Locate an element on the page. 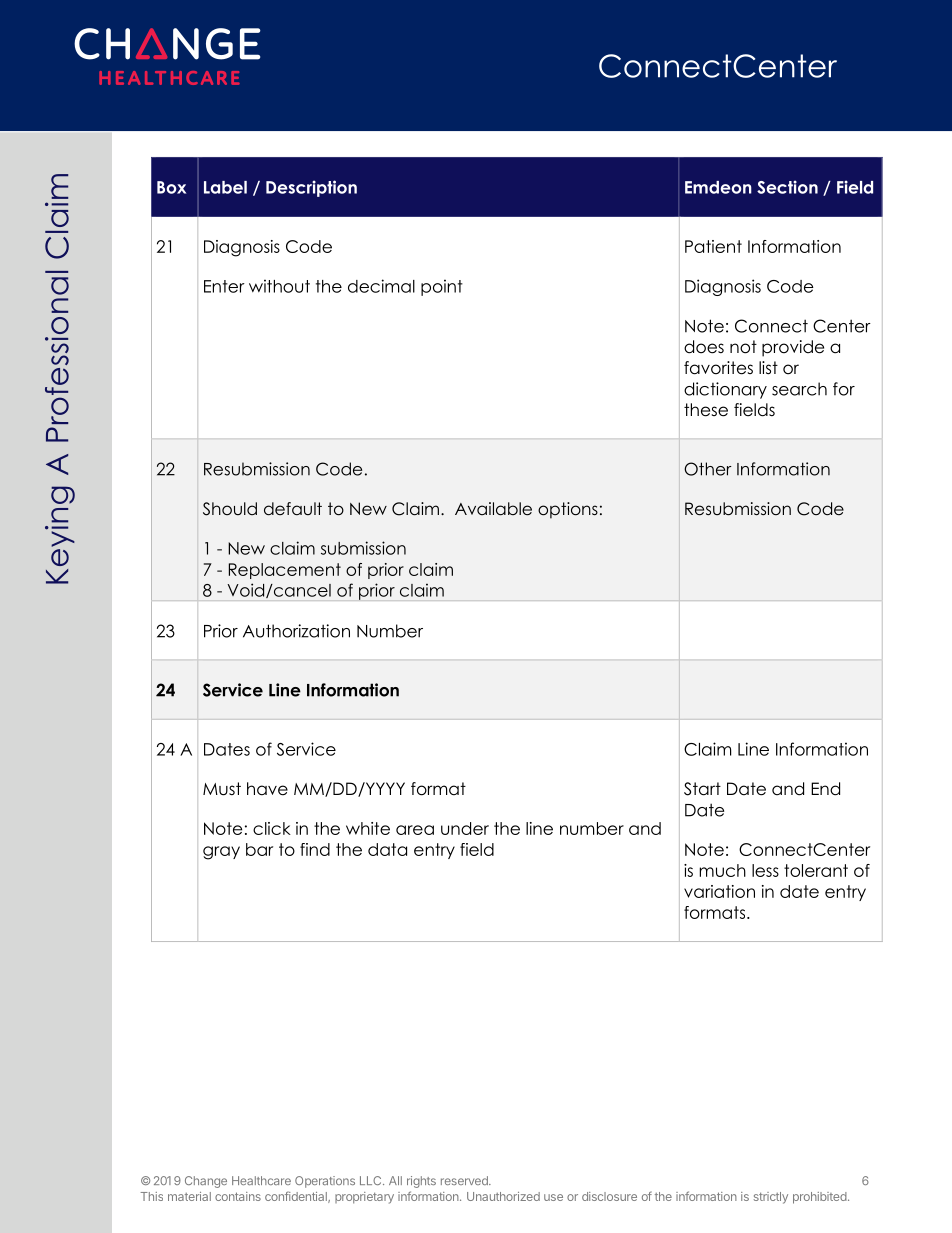 The height and width of the document is (1233, 952). Available is located at coordinates (493, 509).
